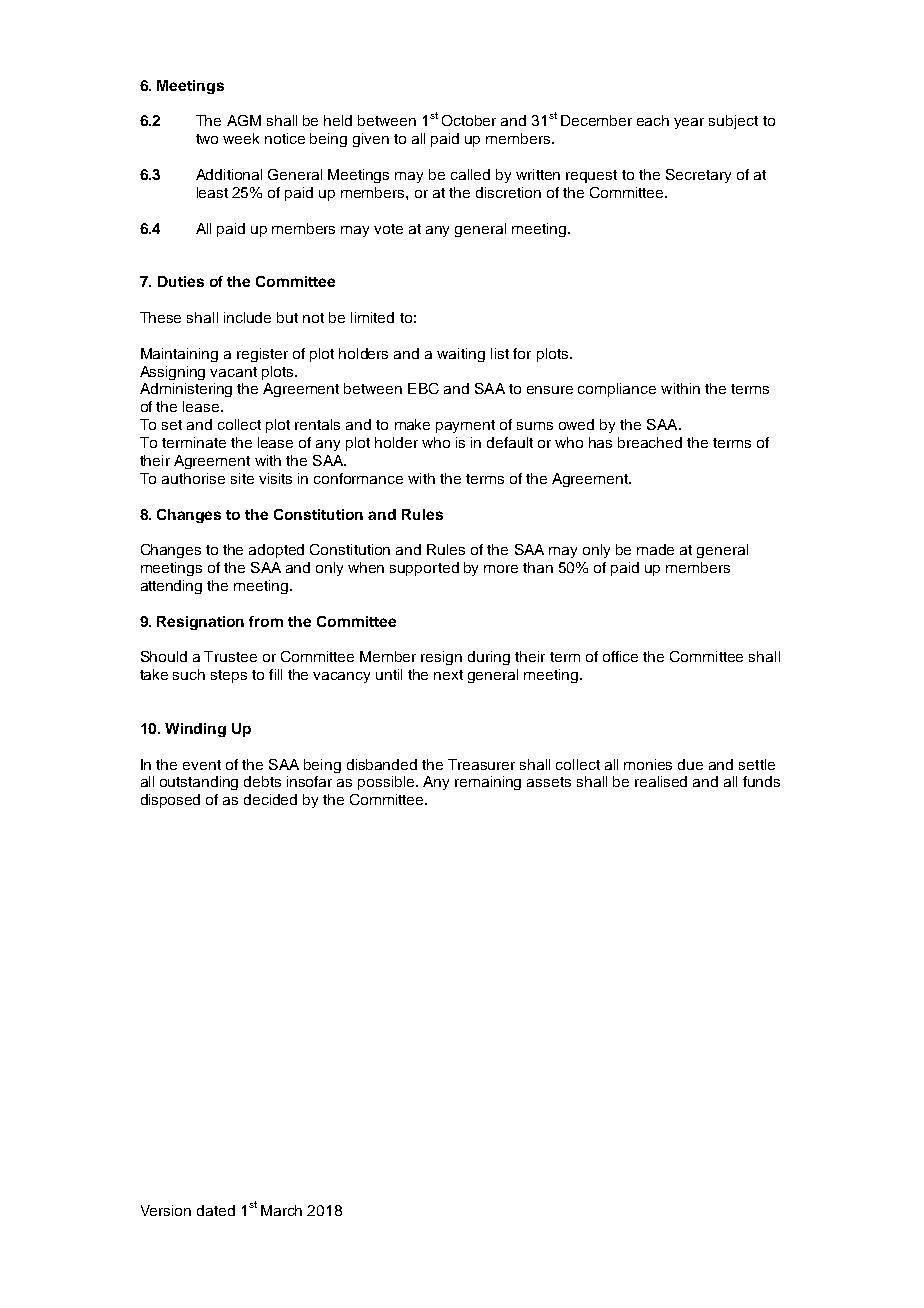 The width and height of the document is (924, 1308). Describe the element at coordinates (470, 174) in the document. I see `called` at that location.
